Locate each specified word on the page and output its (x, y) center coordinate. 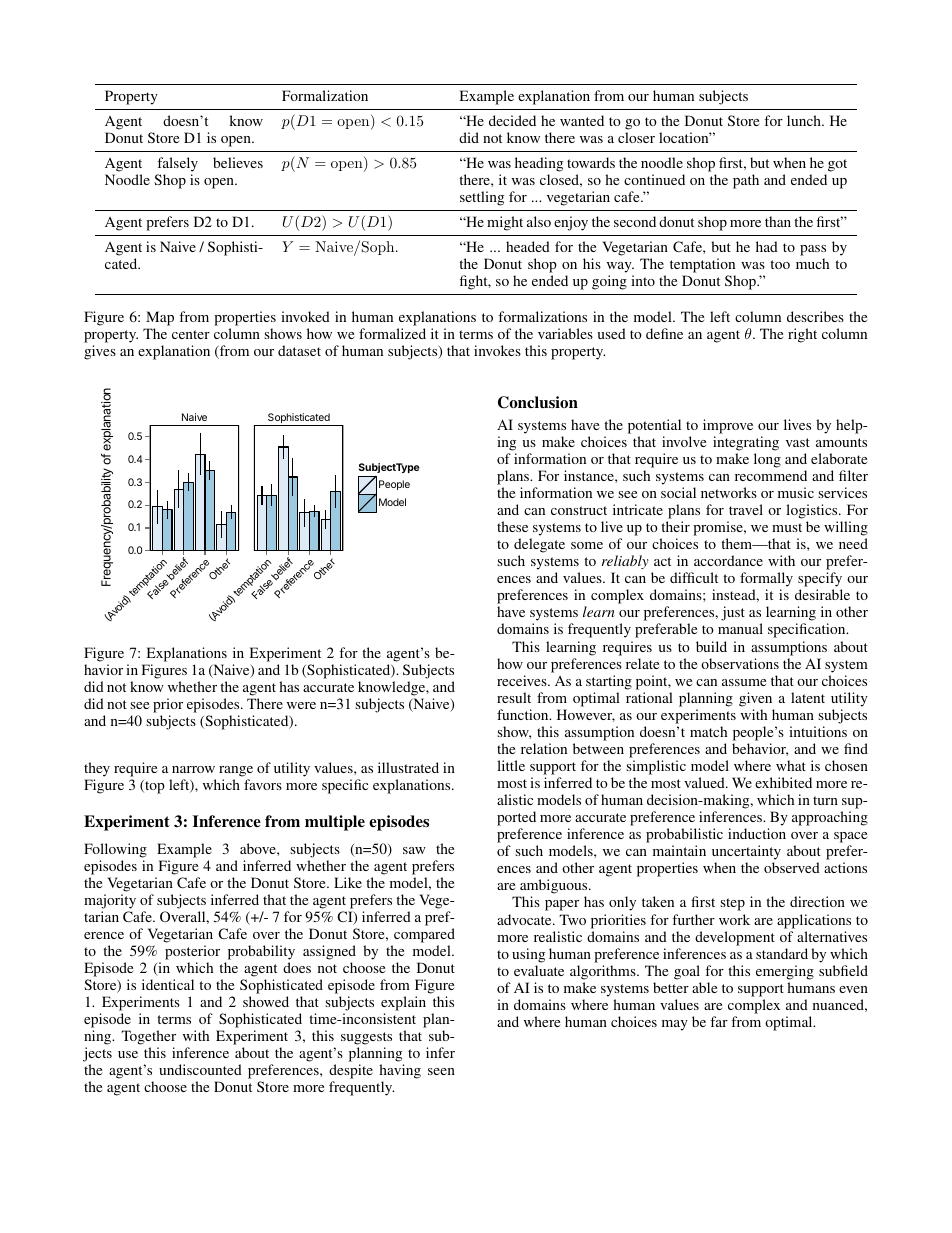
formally (766, 581)
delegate (539, 547)
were (301, 705)
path (746, 181)
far (719, 1021)
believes (238, 162)
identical (168, 984)
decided (512, 120)
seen (441, 1071)
